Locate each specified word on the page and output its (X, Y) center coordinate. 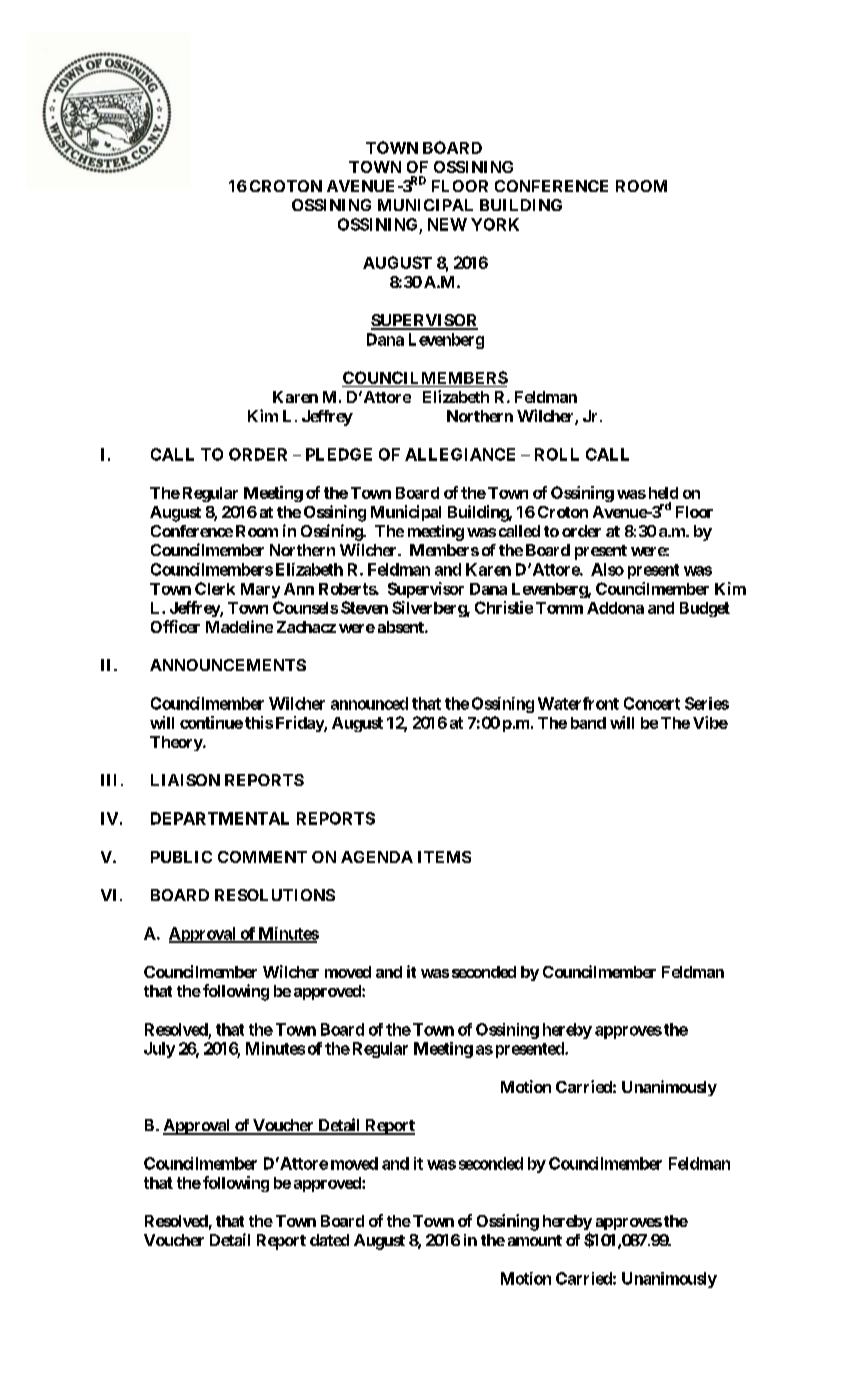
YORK (495, 224)
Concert (652, 703)
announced (369, 703)
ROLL (557, 454)
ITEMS (444, 857)
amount (535, 1240)
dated (329, 1240)
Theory (177, 743)
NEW (447, 224)
